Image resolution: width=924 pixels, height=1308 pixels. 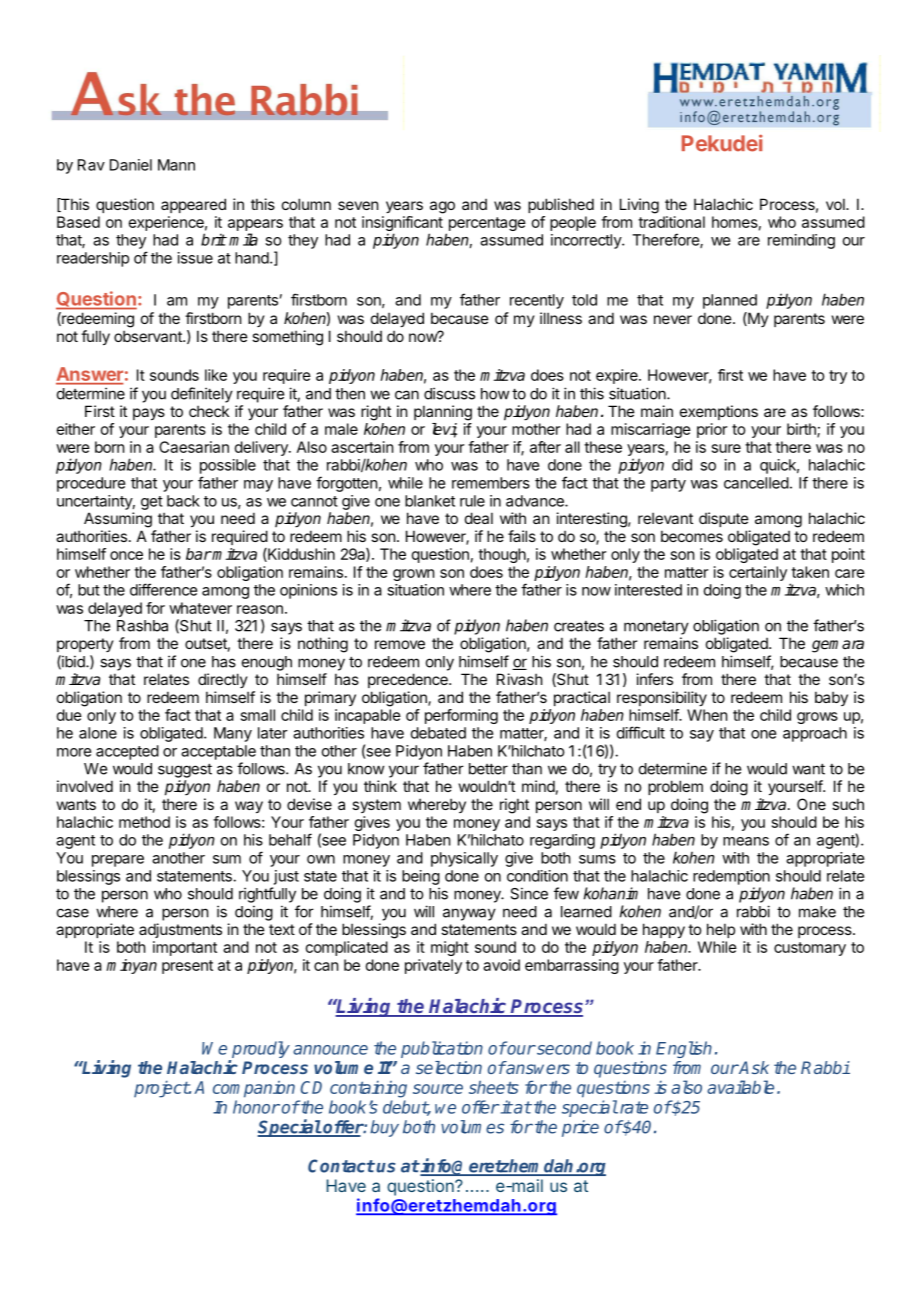 I want to click on traditional, so click(x=671, y=222).
